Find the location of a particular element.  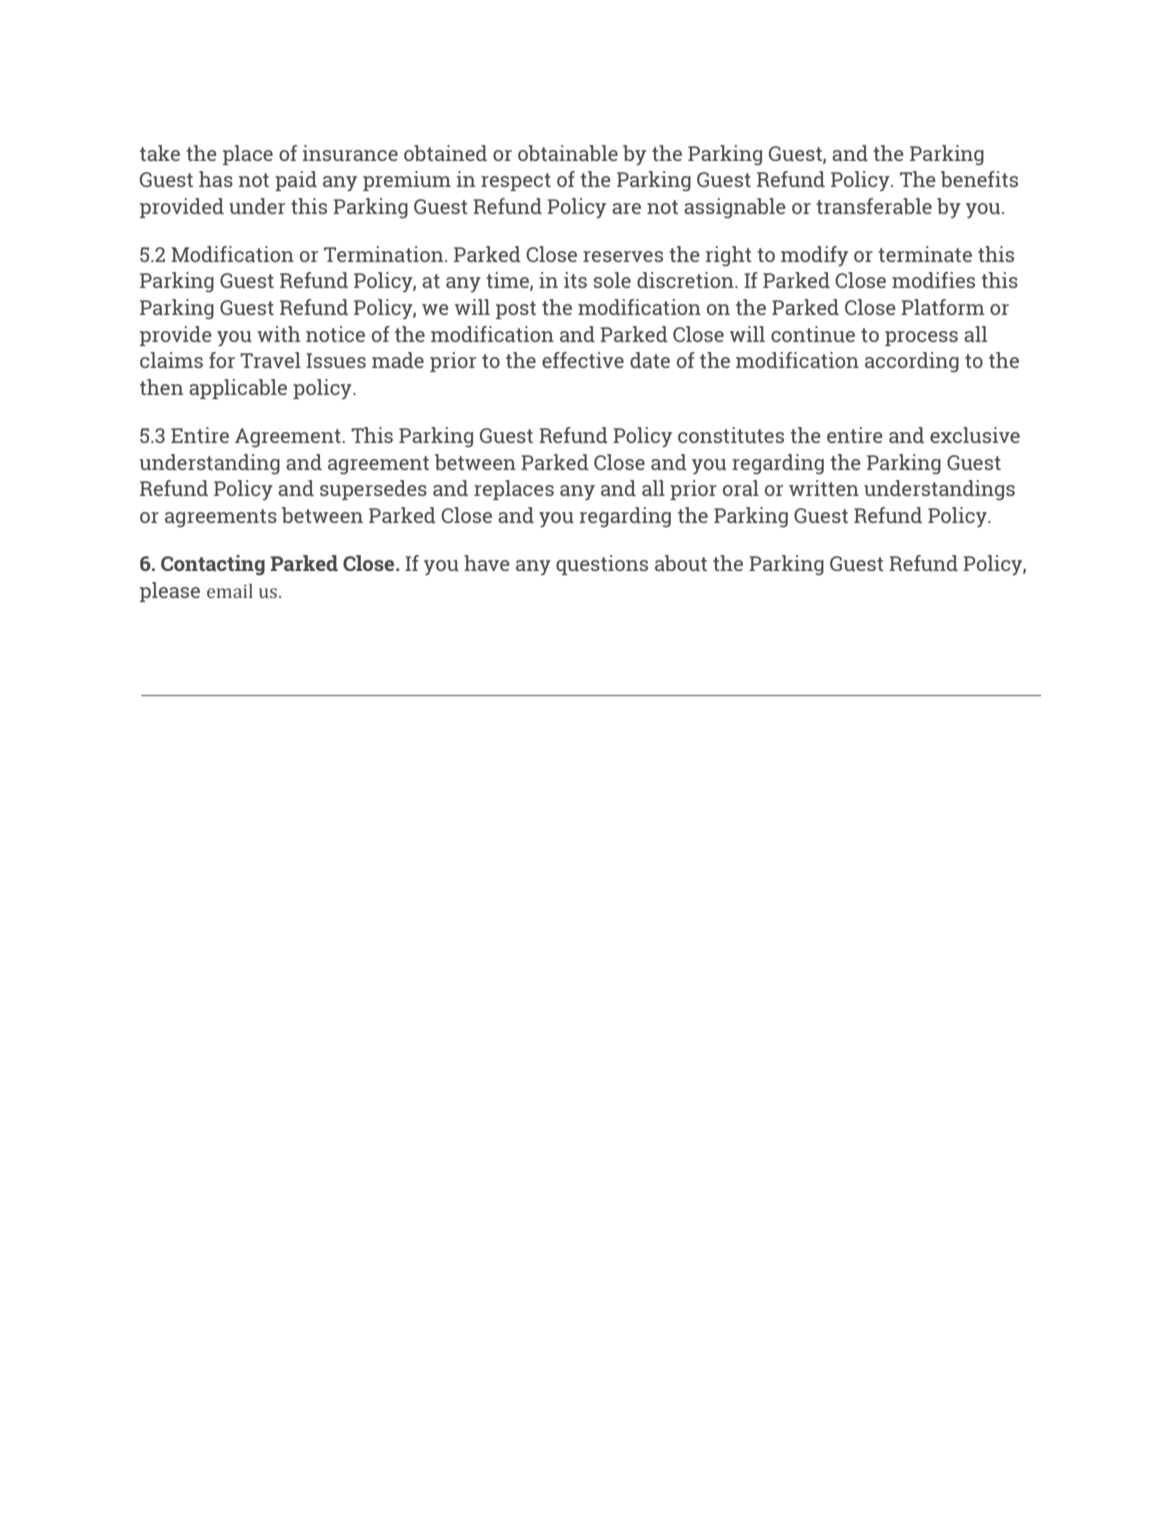

applicable is located at coordinates (238, 389).
